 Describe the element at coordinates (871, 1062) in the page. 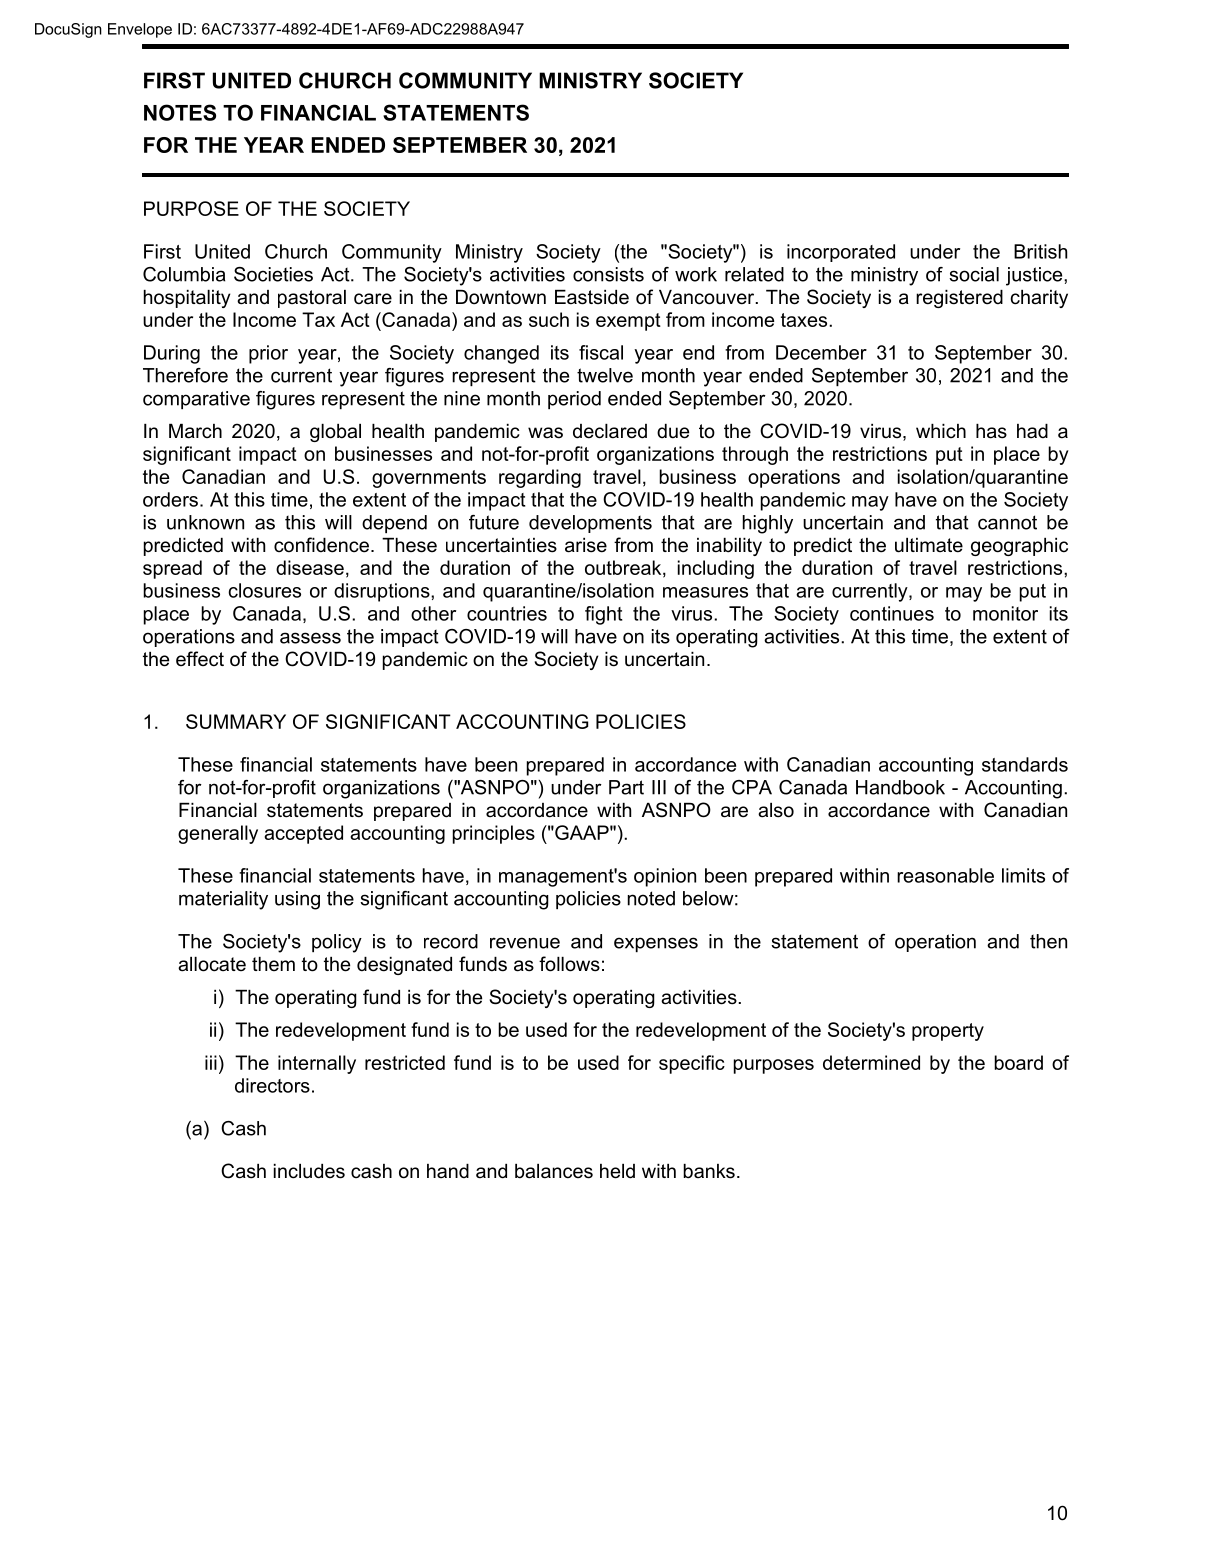

I see `determined` at that location.
